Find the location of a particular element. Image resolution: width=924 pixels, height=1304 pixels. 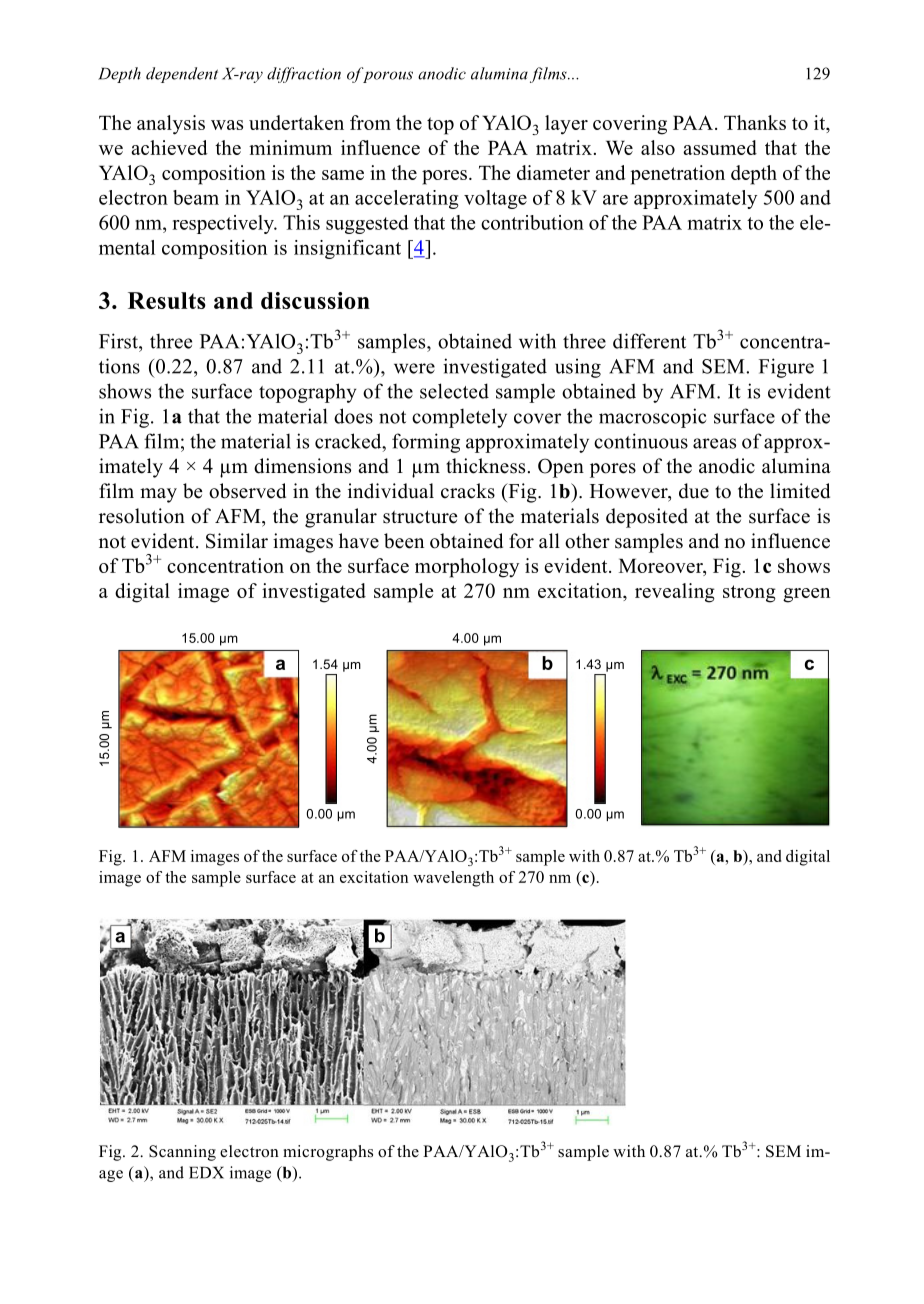

Similar is located at coordinates (237, 541).
